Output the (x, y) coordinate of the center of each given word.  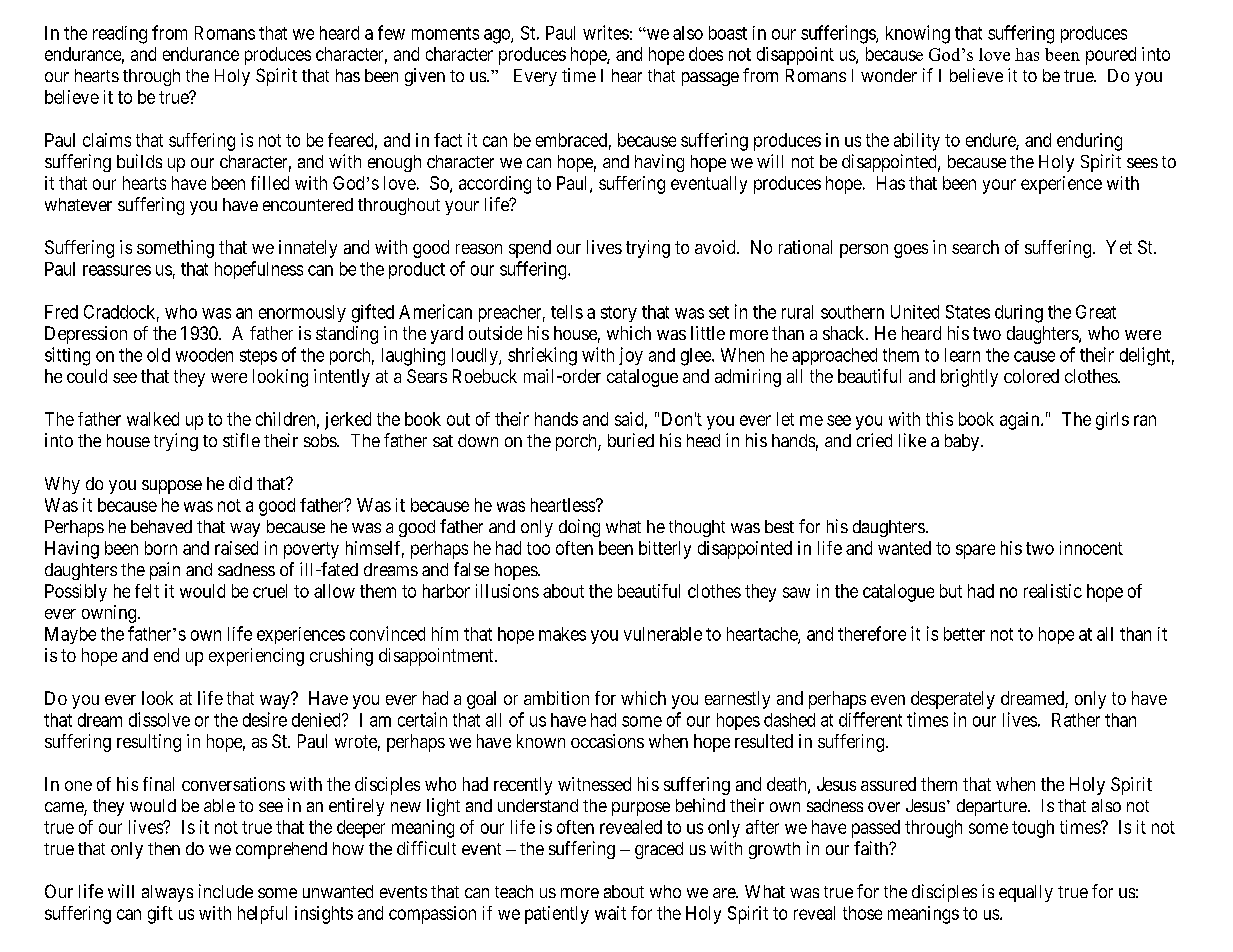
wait (610, 913)
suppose (172, 487)
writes (606, 32)
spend (530, 249)
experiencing (256, 657)
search (975, 247)
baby (963, 442)
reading (120, 35)
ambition (556, 698)
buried (631, 440)
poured (1111, 56)
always (167, 893)
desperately (953, 700)
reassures (117, 270)
